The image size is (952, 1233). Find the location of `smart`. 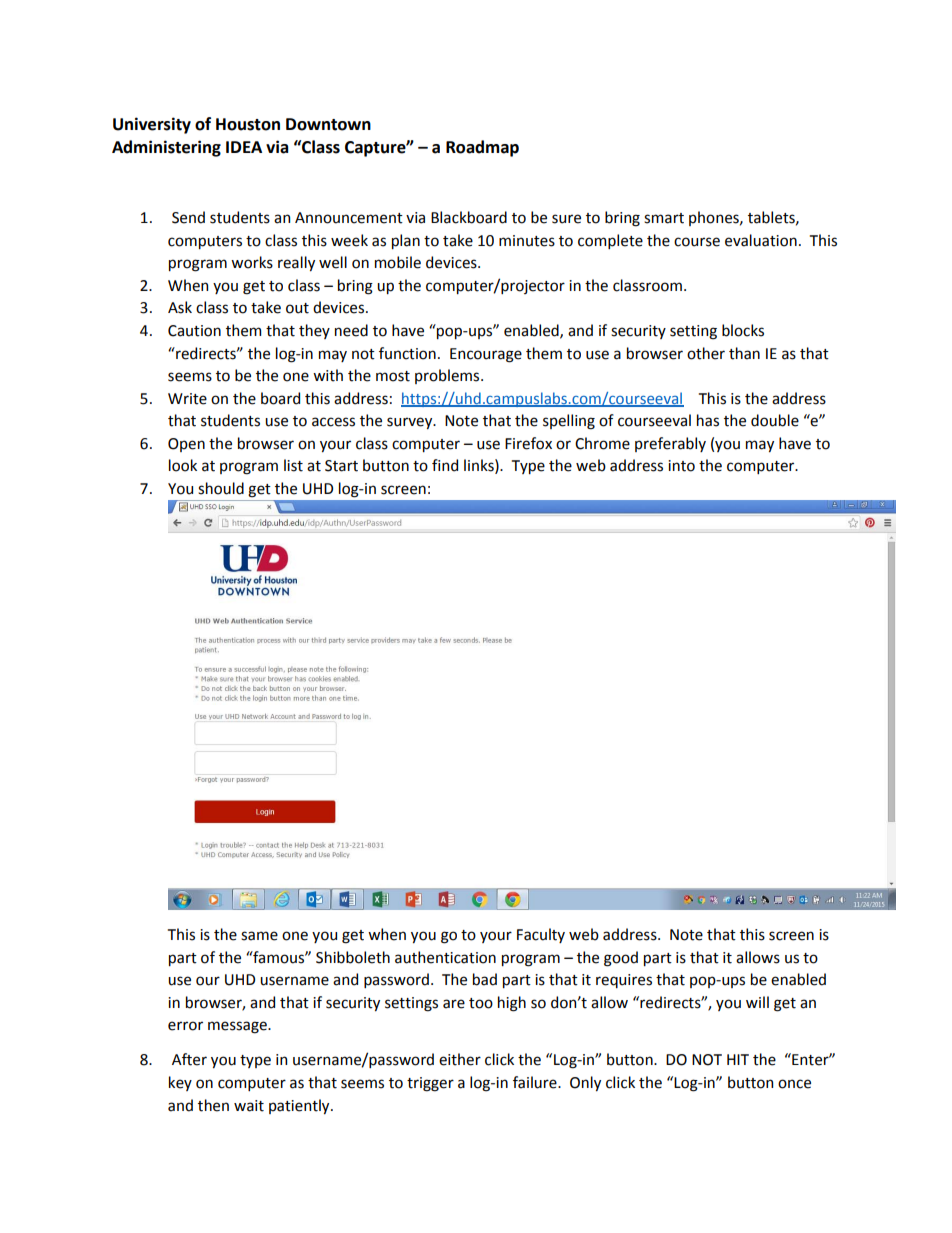

smart is located at coordinates (664, 218).
